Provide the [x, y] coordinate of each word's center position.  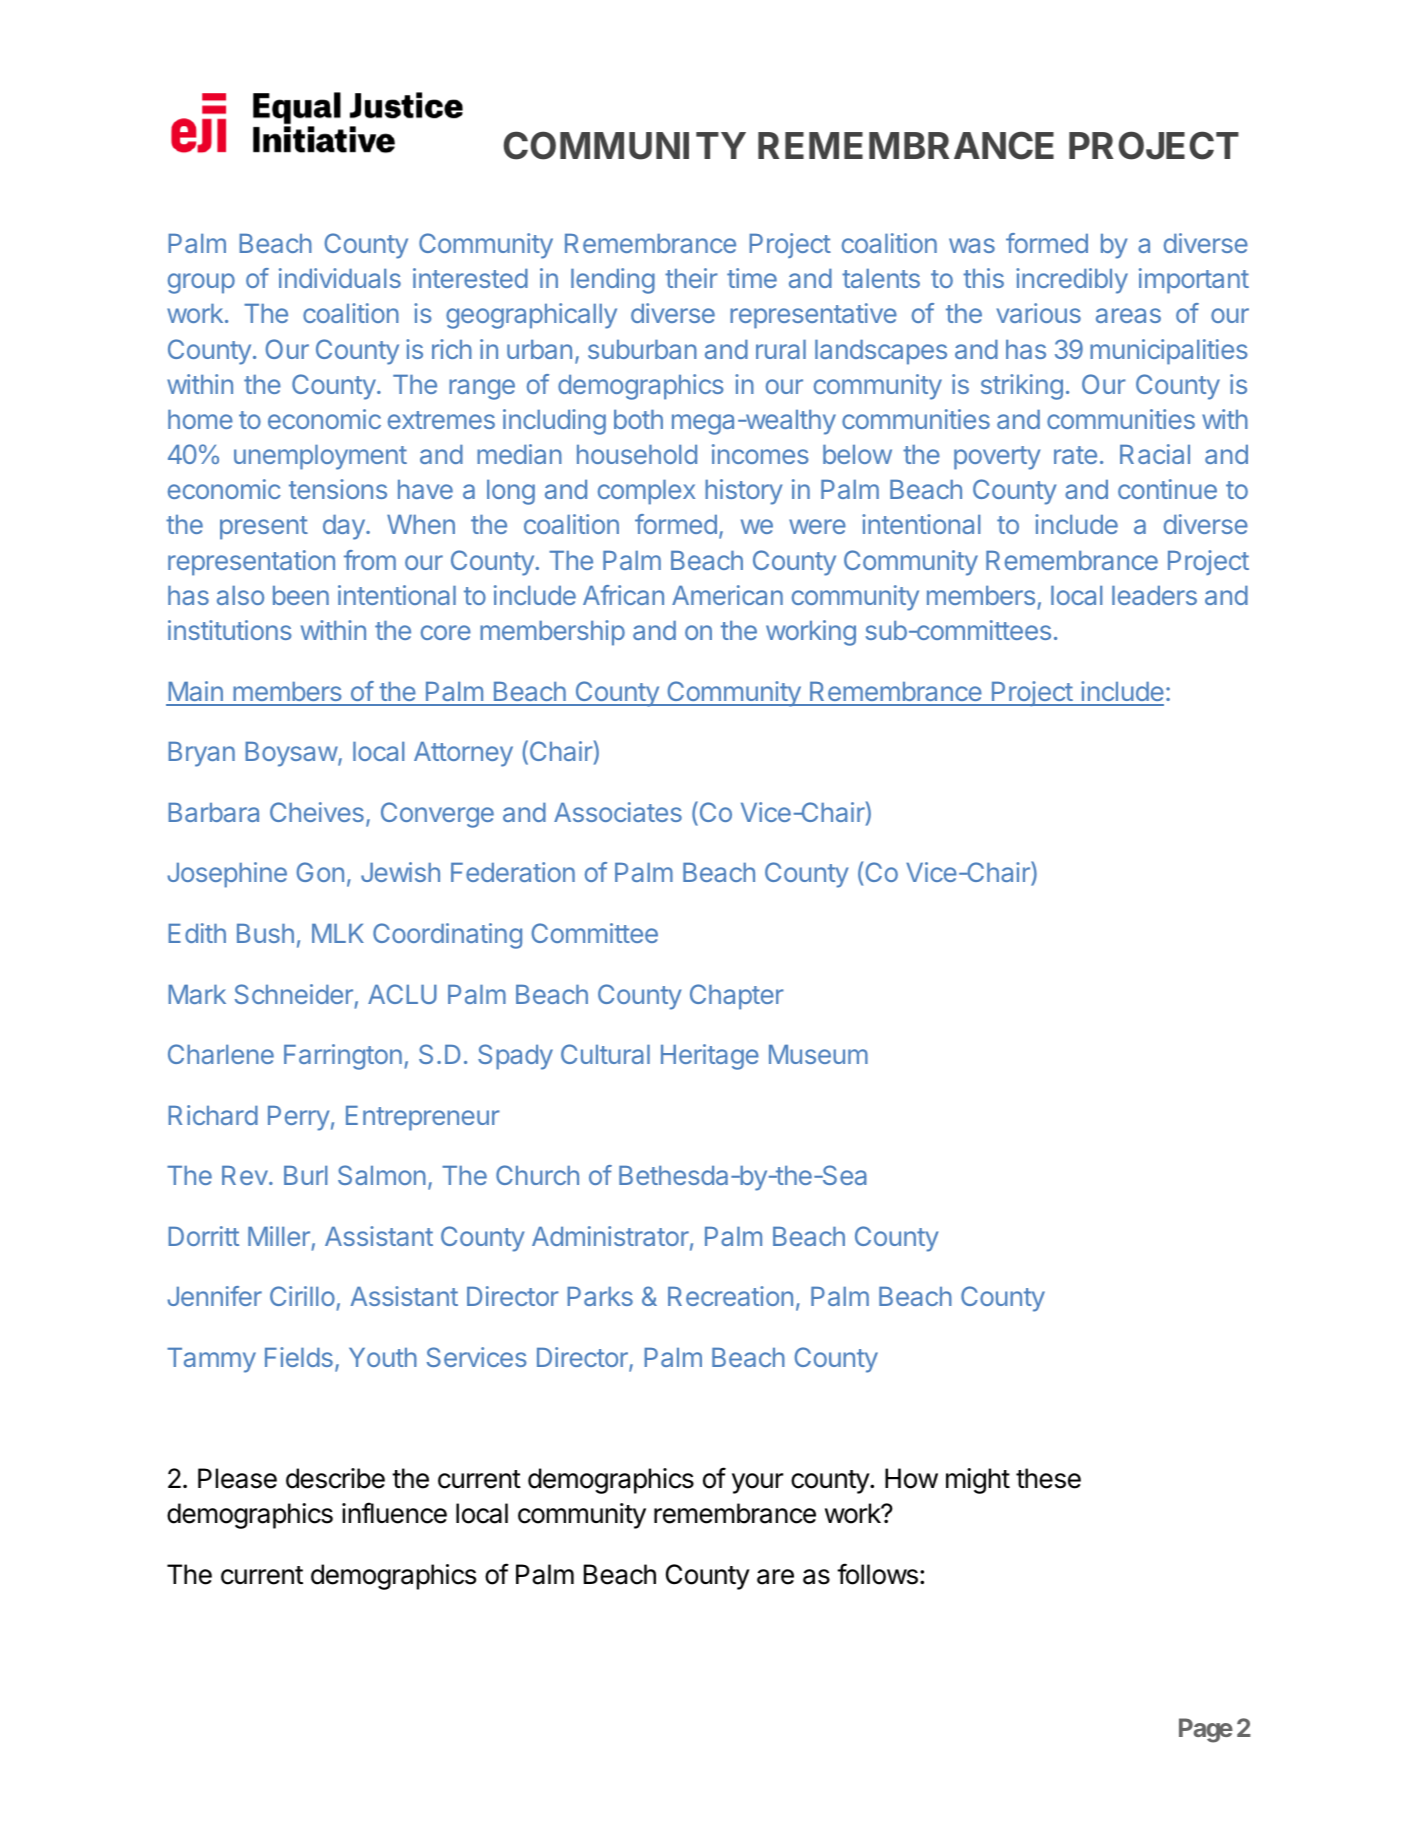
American [727, 595]
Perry [298, 1118]
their [691, 278]
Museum [818, 1054]
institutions [230, 630]
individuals [340, 278]
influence [394, 1513]
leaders [1154, 595]
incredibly [1072, 281]
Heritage [710, 1057]
